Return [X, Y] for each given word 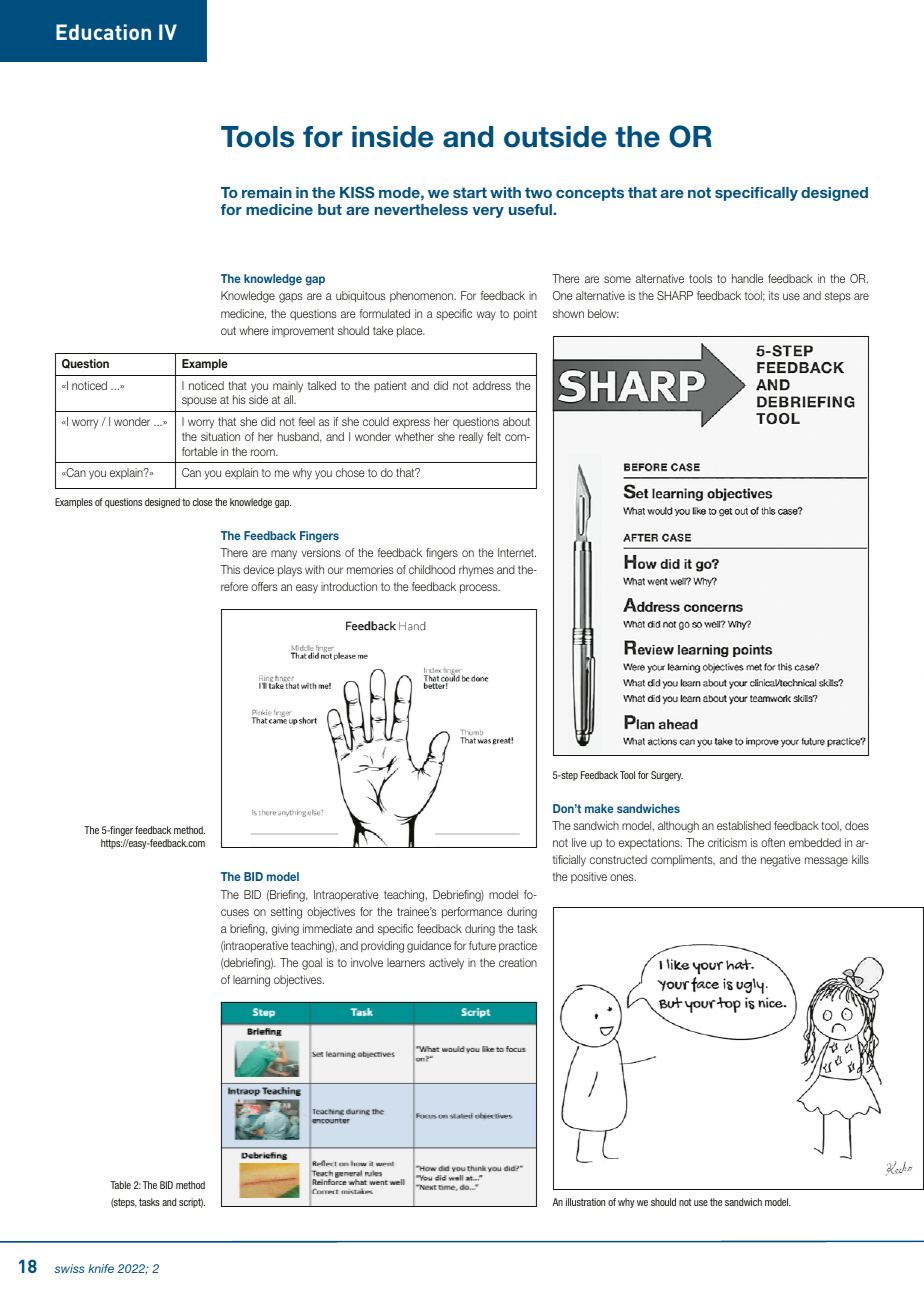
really [471, 438]
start [470, 192]
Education [103, 32]
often [773, 842]
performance [472, 913]
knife [101, 1268]
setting [286, 913]
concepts [590, 194]
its [774, 295]
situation [220, 436]
